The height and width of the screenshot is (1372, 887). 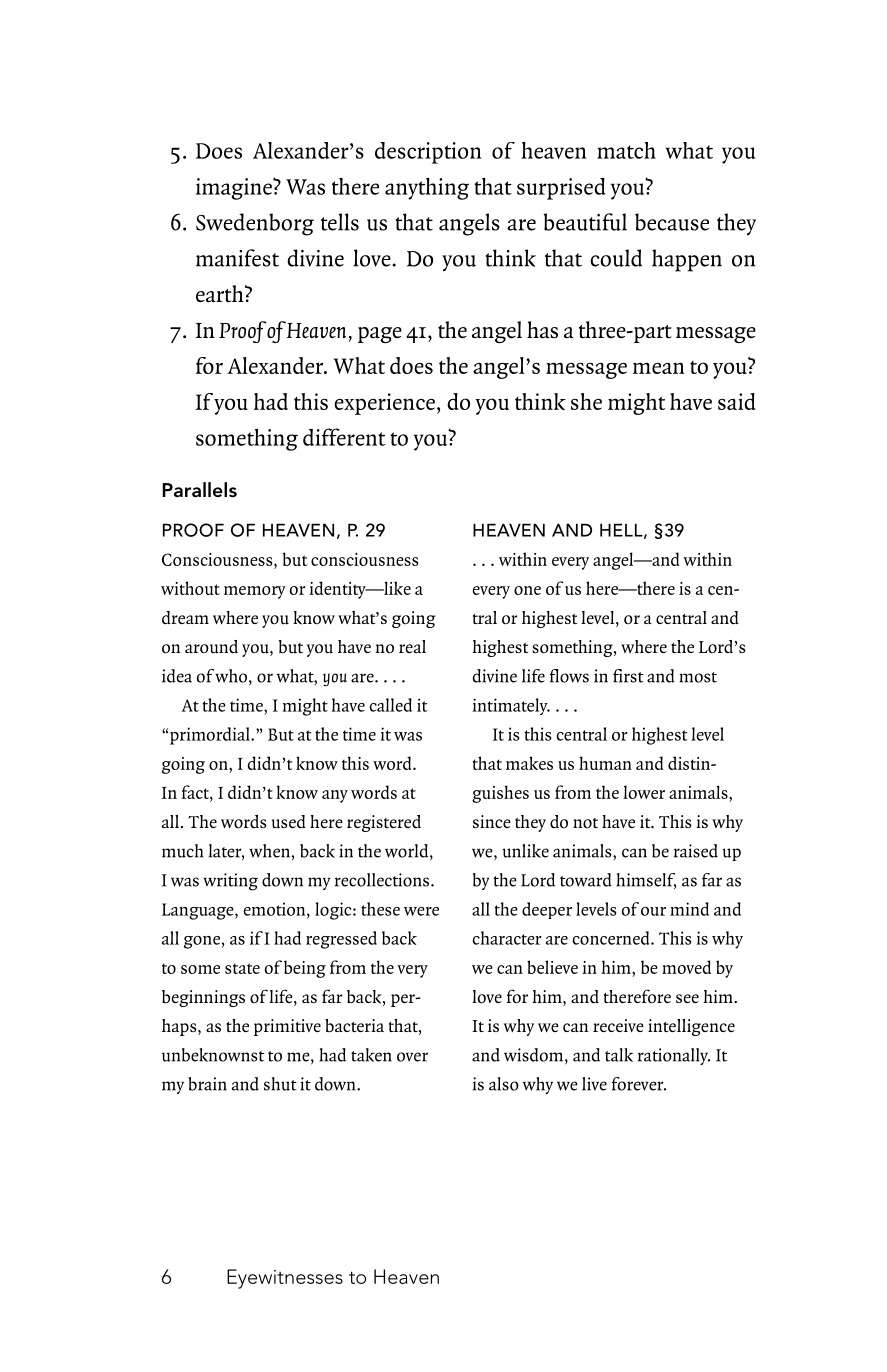 I want to click on also, so click(x=504, y=1084).
